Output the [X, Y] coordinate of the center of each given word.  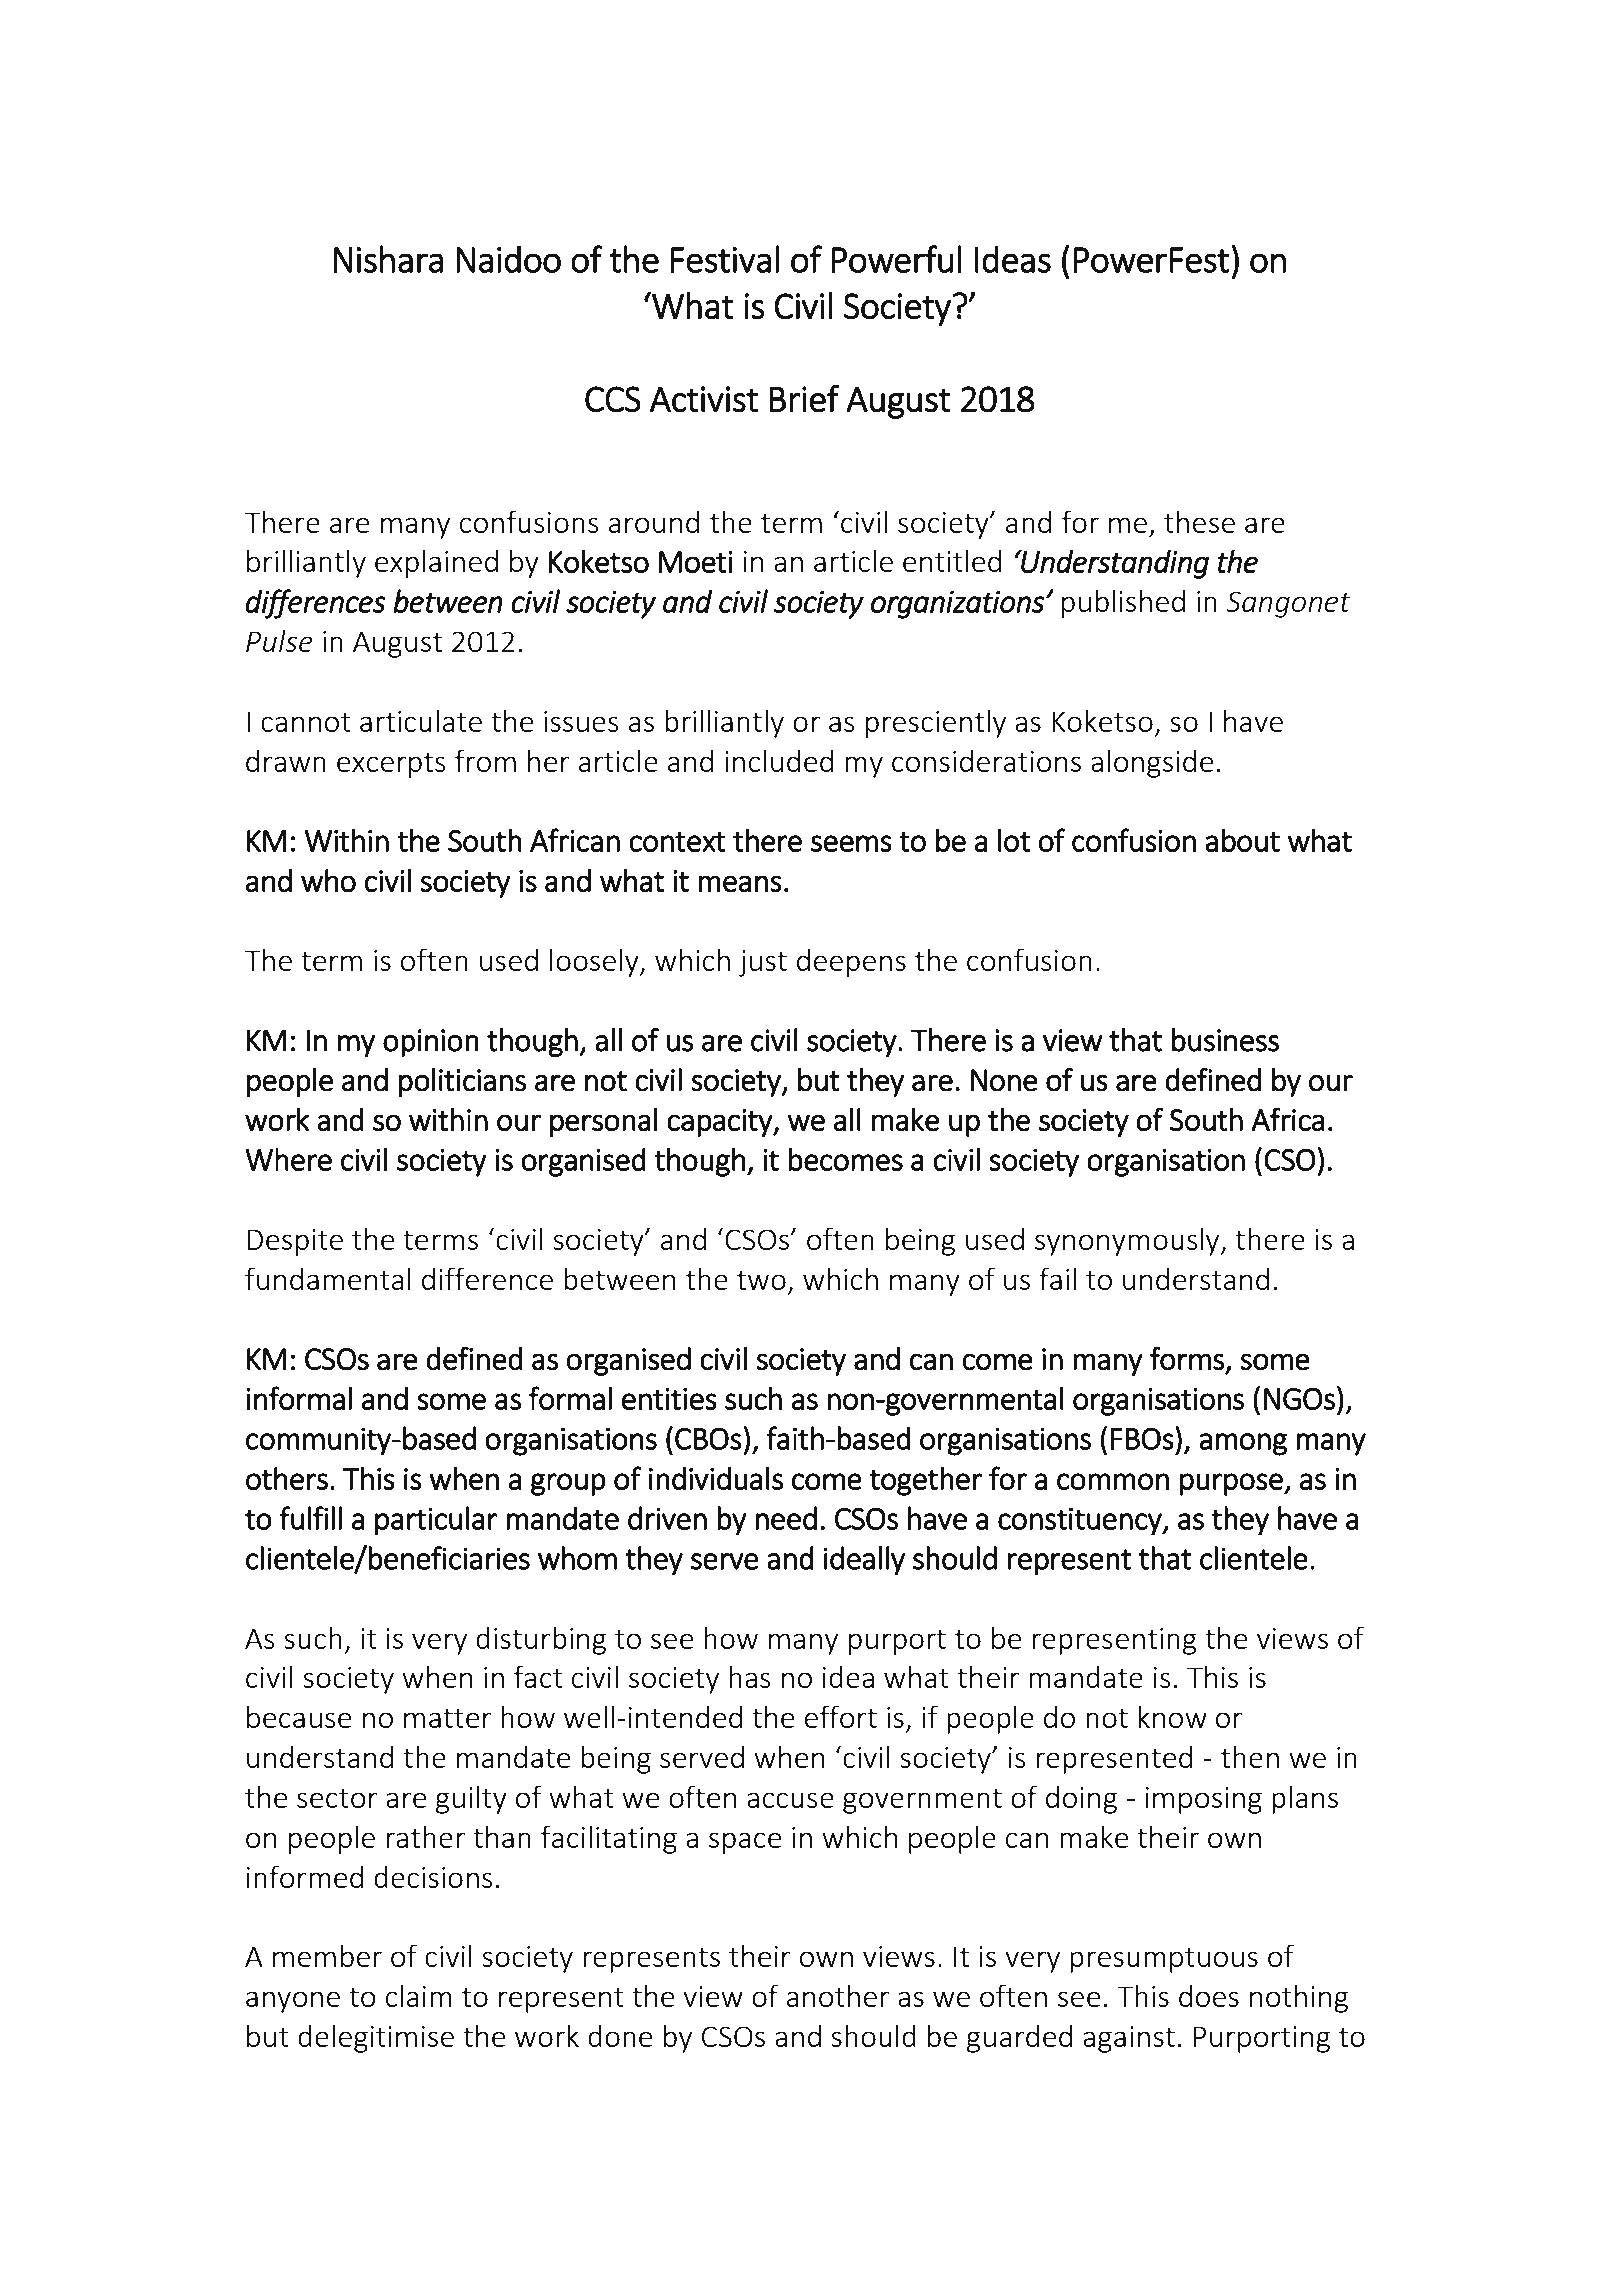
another [838, 1995]
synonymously [1128, 1241]
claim [419, 1995]
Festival [725, 259]
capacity [720, 1123]
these [1199, 521]
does [1209, 1995]
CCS [613, 399]
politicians [462, 1082]
